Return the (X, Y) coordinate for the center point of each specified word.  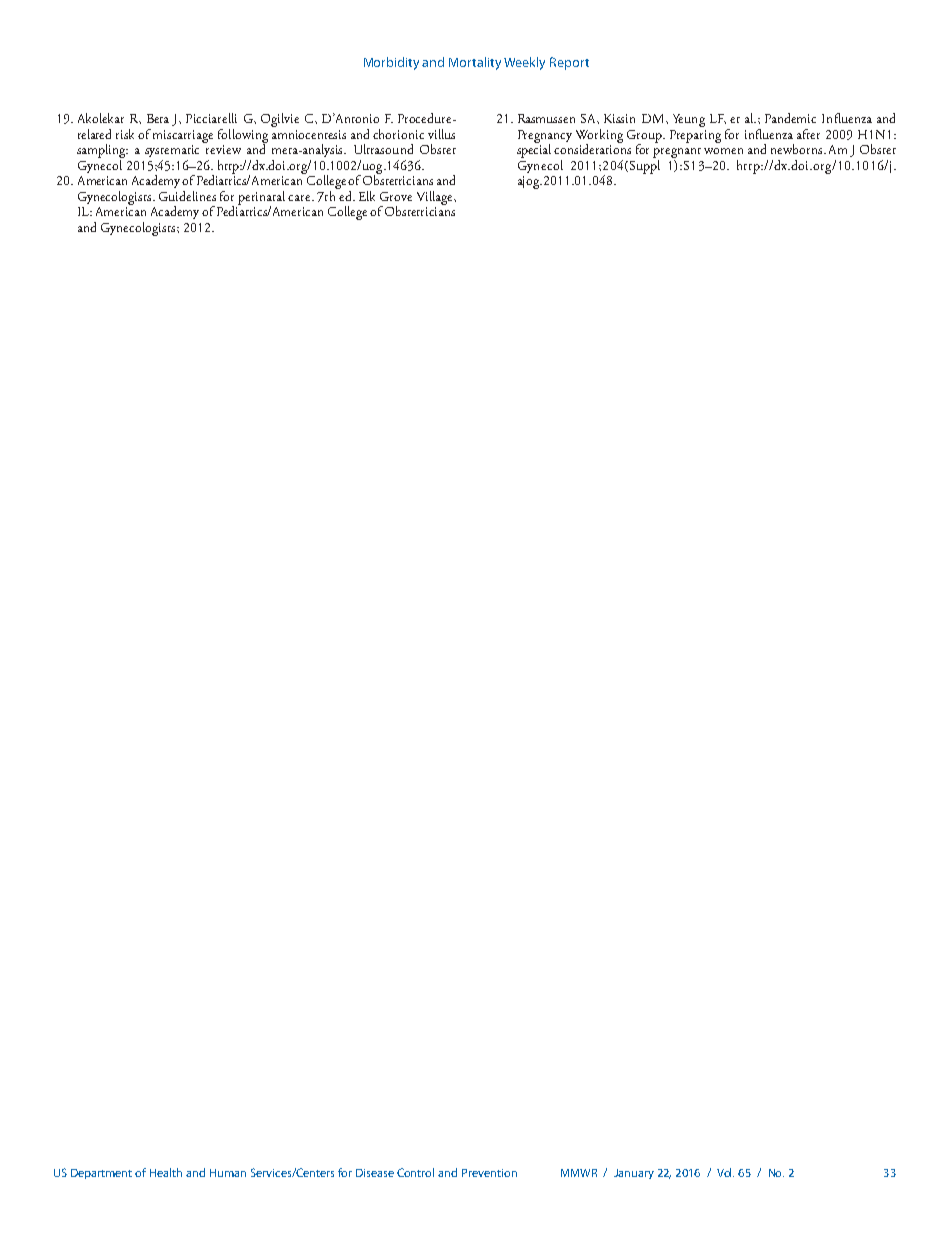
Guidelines (187, 196)
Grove (396, 196)
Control (415, 1172)
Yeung (689, 120)
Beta (158, 118)
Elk (367, 196)
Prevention (489, 1173)
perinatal (261, 199)
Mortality (475, 63)
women (723, 151)
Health (166, 1172)
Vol (725, 1172)
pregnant (677, 153)
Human (228, 1173)
